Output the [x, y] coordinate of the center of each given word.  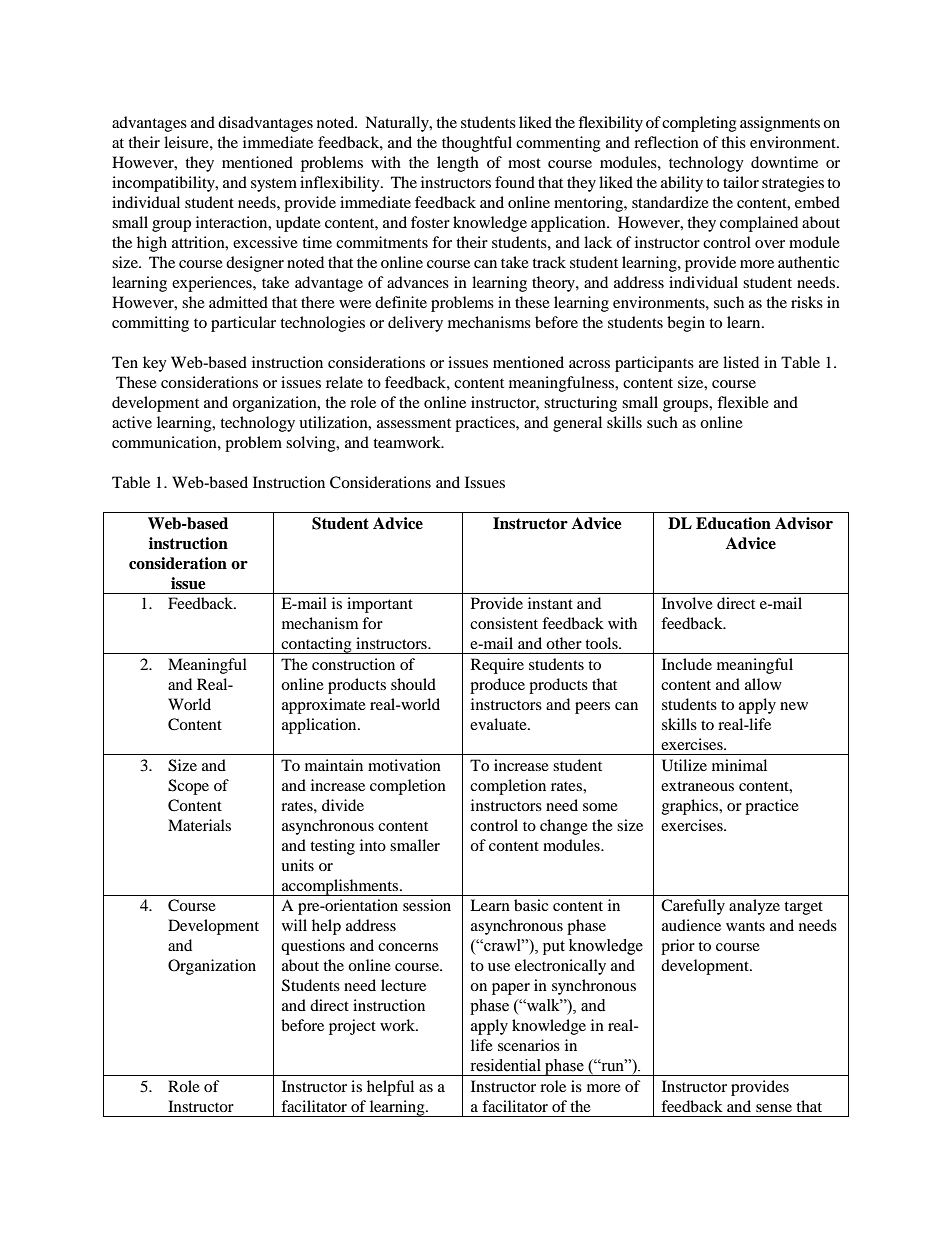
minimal [739, 765]
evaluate [499, 724]
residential [506, 1065]
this [733, 142]
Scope [188, 787]
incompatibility [164, 184]
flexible [743, 402]
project [352, 1027]
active [132, 422]
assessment [414, 423]
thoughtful [477, 144]
